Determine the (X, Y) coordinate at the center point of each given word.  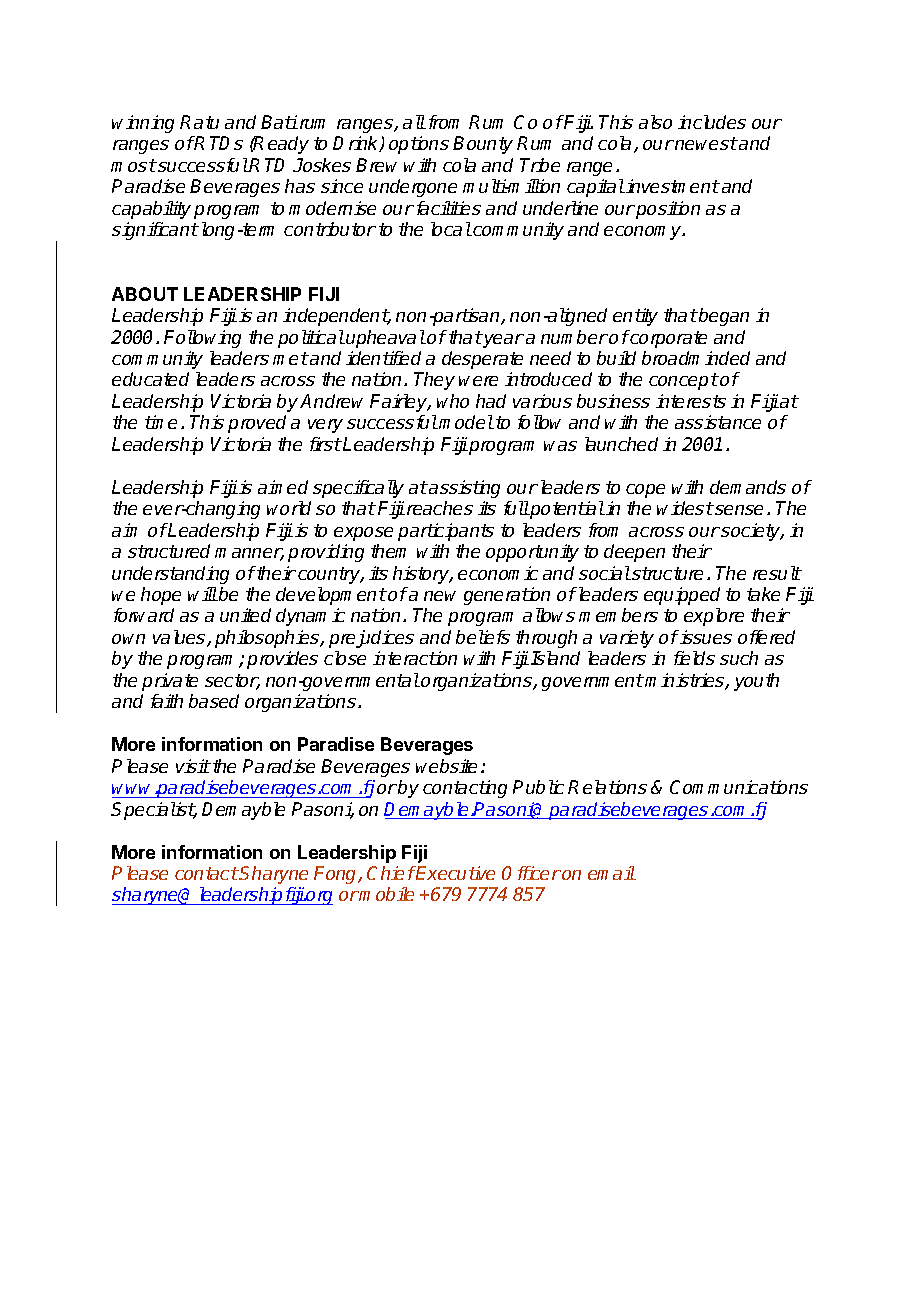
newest (705, 143)
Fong (337, 875)
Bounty (483, 145)
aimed (283, 487)
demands (748, 487)
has (300, 186)
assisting (464, 489)
